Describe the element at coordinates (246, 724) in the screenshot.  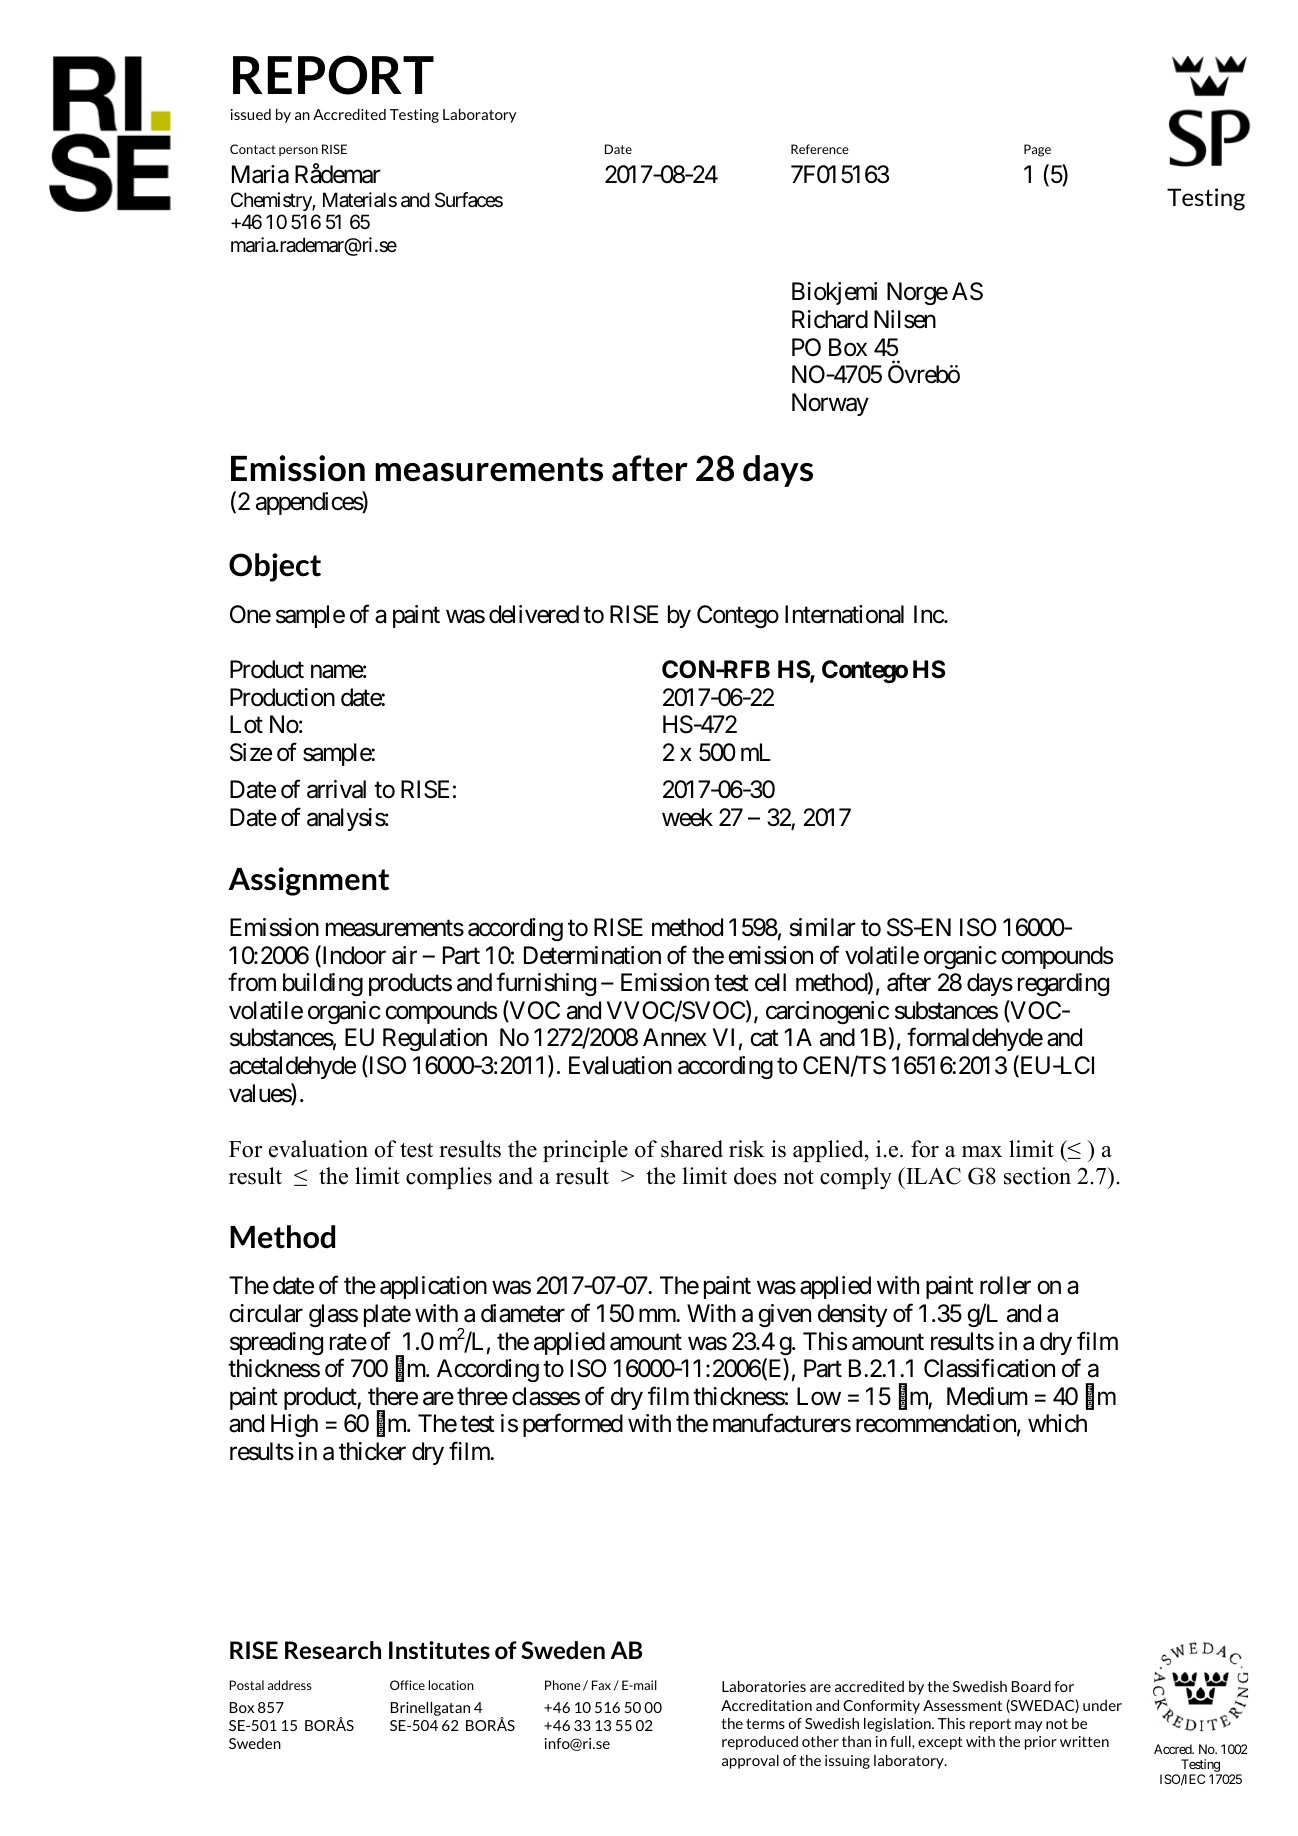
I see `Lot` at that location.
